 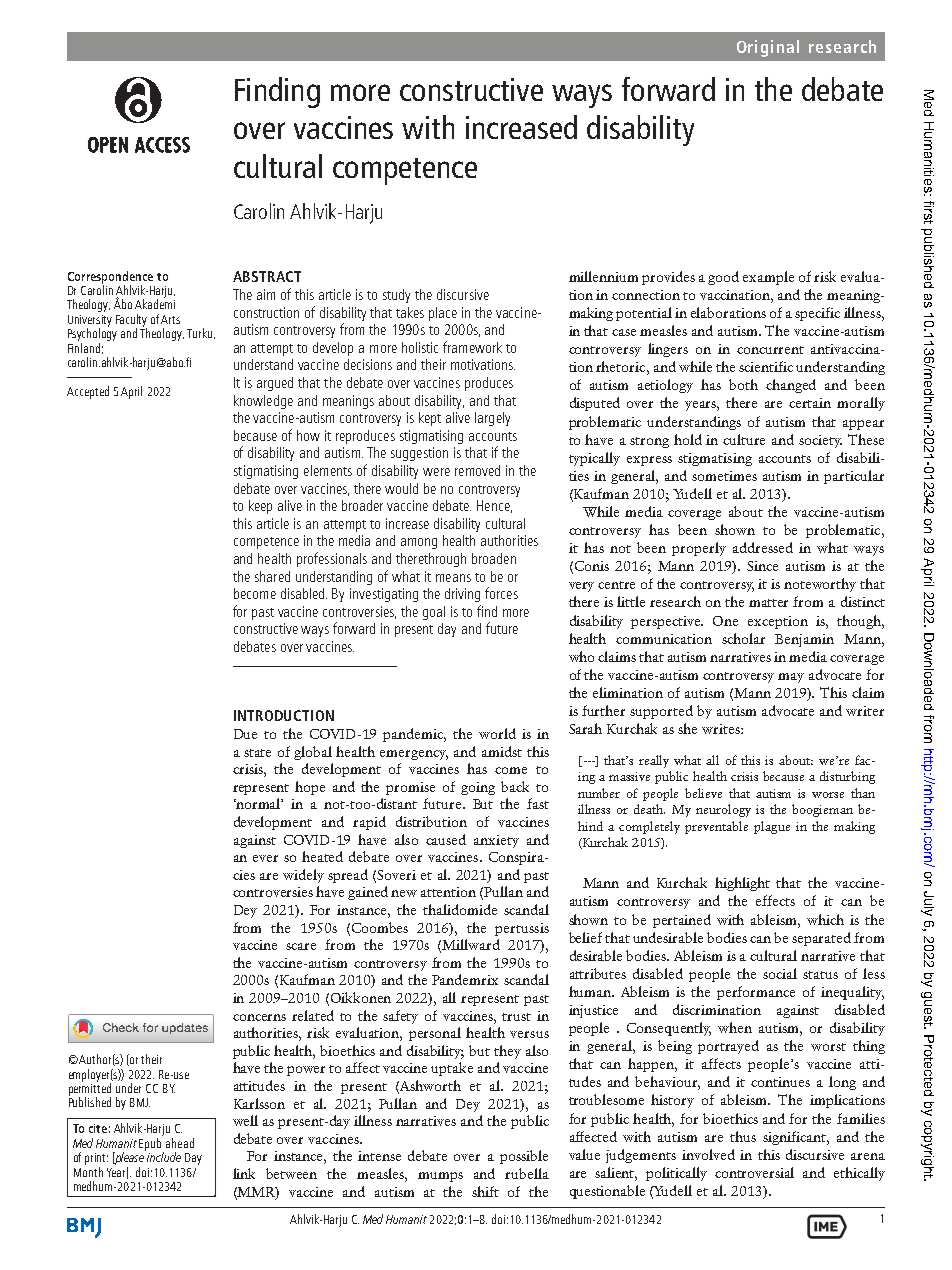 I want to click on Correspondence, so click(x=110, y=278).
